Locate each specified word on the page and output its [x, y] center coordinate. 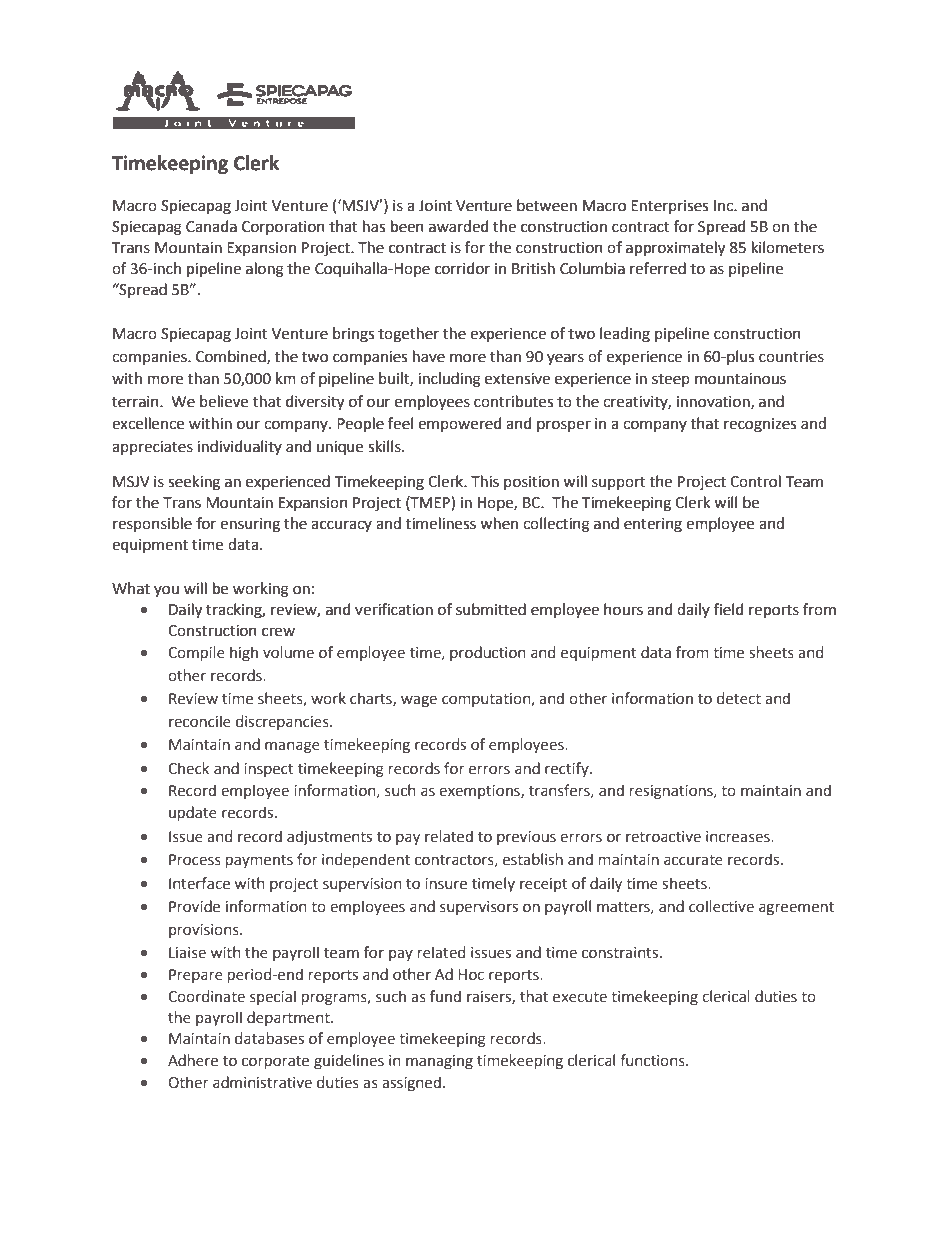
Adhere [193, 1060]
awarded [459, 226]
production [487, 653]
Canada [211, 226]
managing [439, 1062]
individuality [239, 447]
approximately [675, 249]
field [729, 609]
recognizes [760, 425]
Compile [196, 653]
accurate [693, 860]
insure [446, 884]
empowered [460, 424]
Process [195, 860]
